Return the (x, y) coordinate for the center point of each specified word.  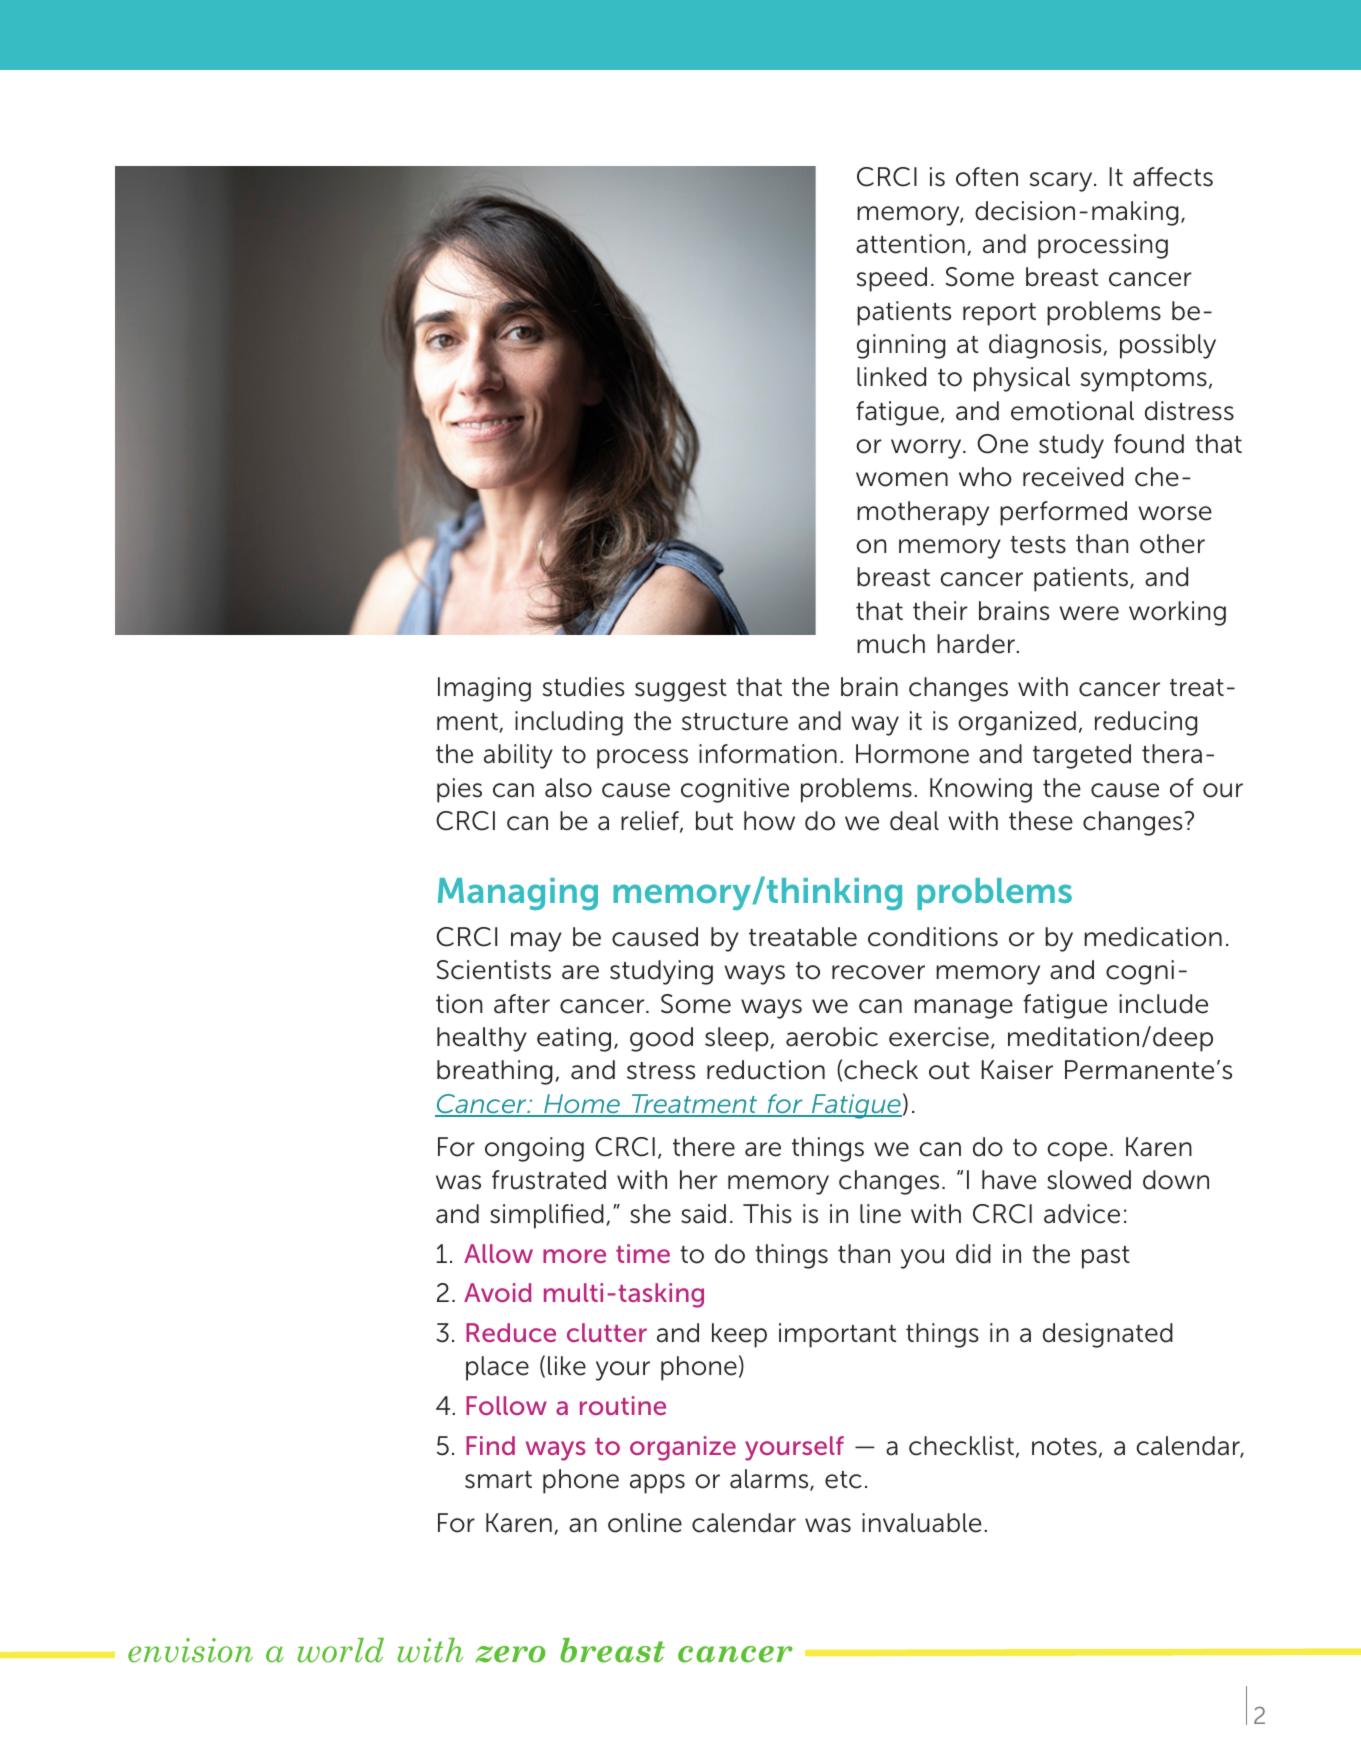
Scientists (494, 970)
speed (892, 279)
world (341, 1650)
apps (657, 1484)
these (1041, 821)
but (714, 821)
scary (1062, 182)
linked (891, 377)
